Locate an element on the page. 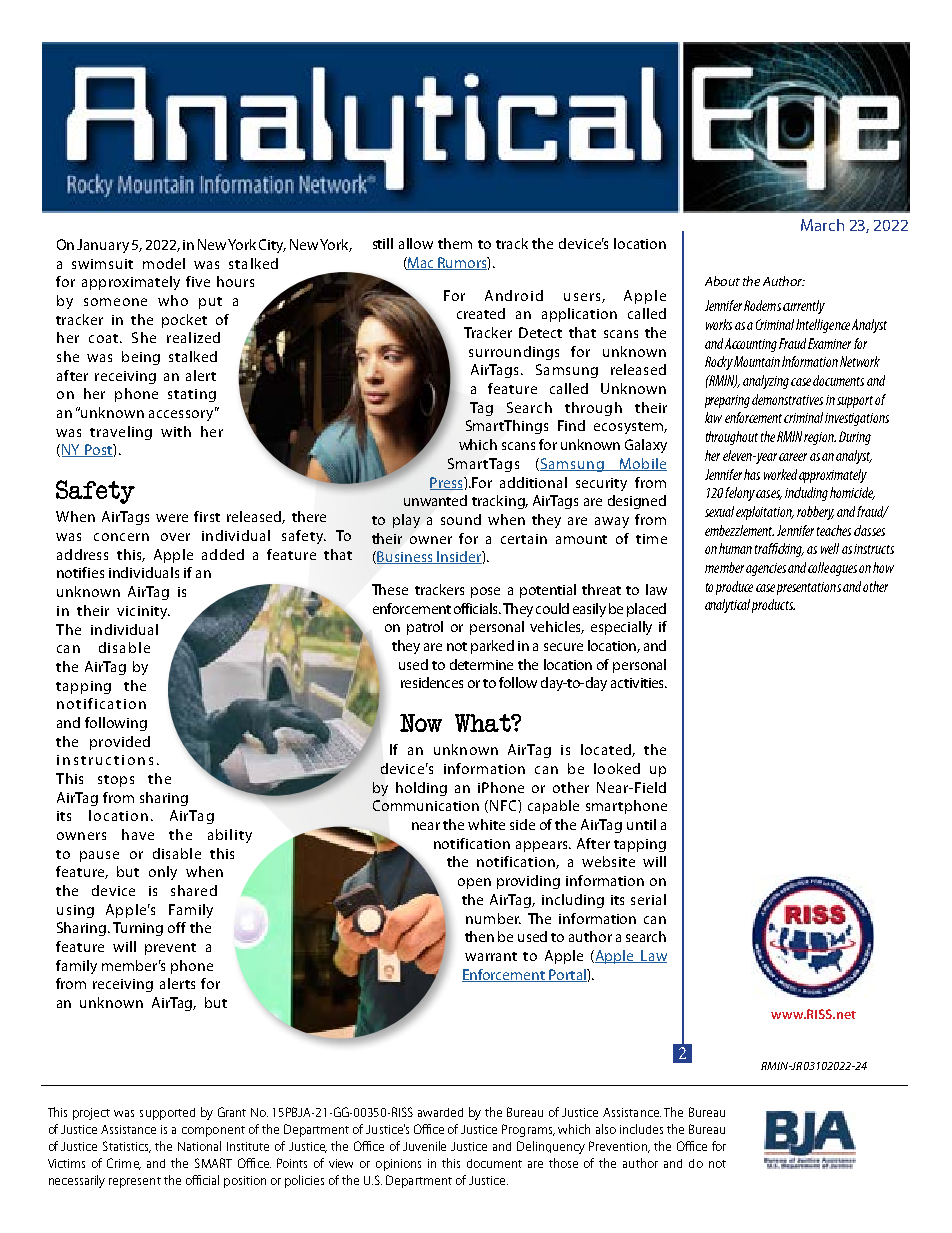 The image size is (952, 1233). model is located at coordinates (164, 263).
